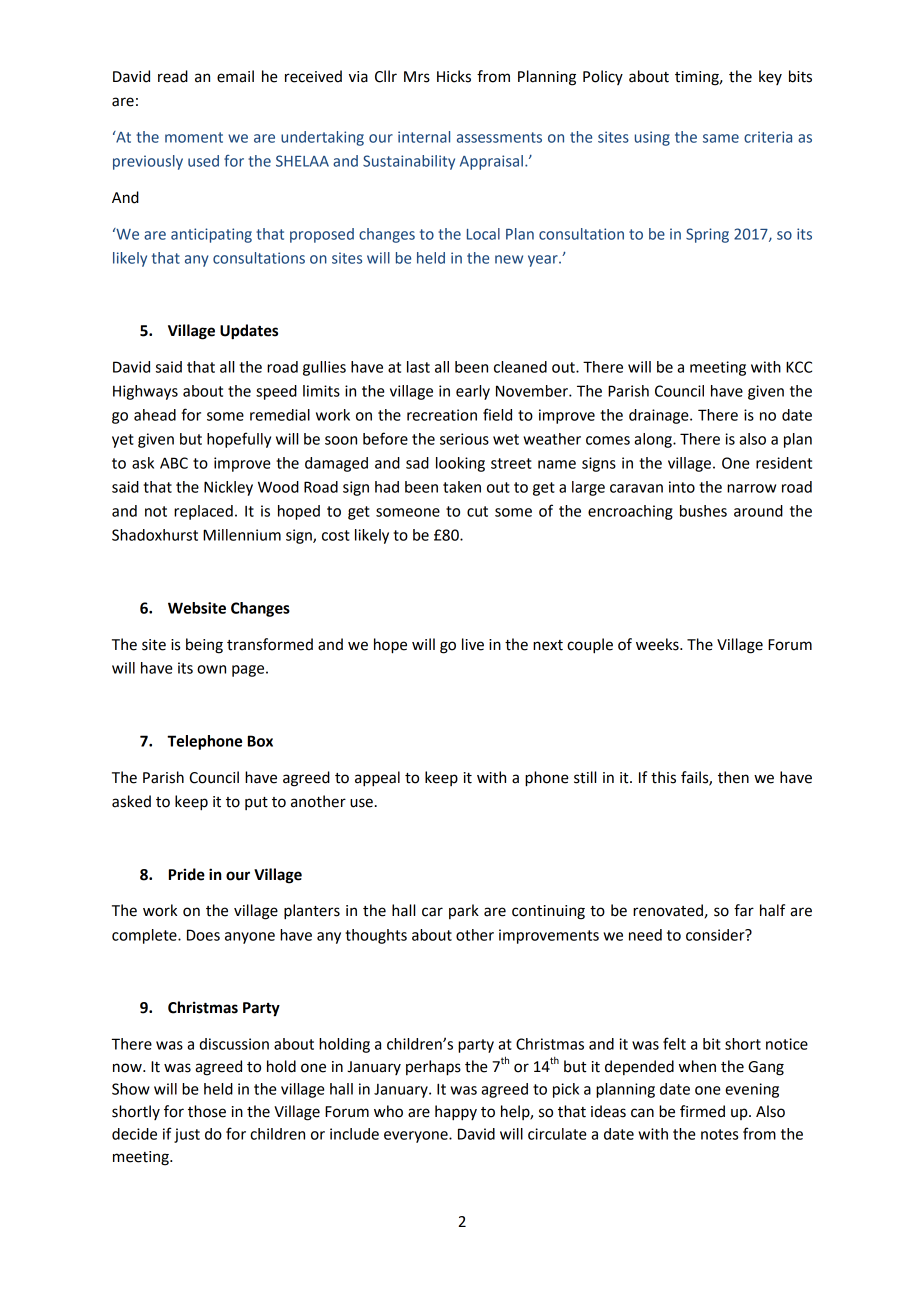 The image size is (924, 1308). Describe the element at coordinates (473, 644) in the image. I see `live` at that location.
